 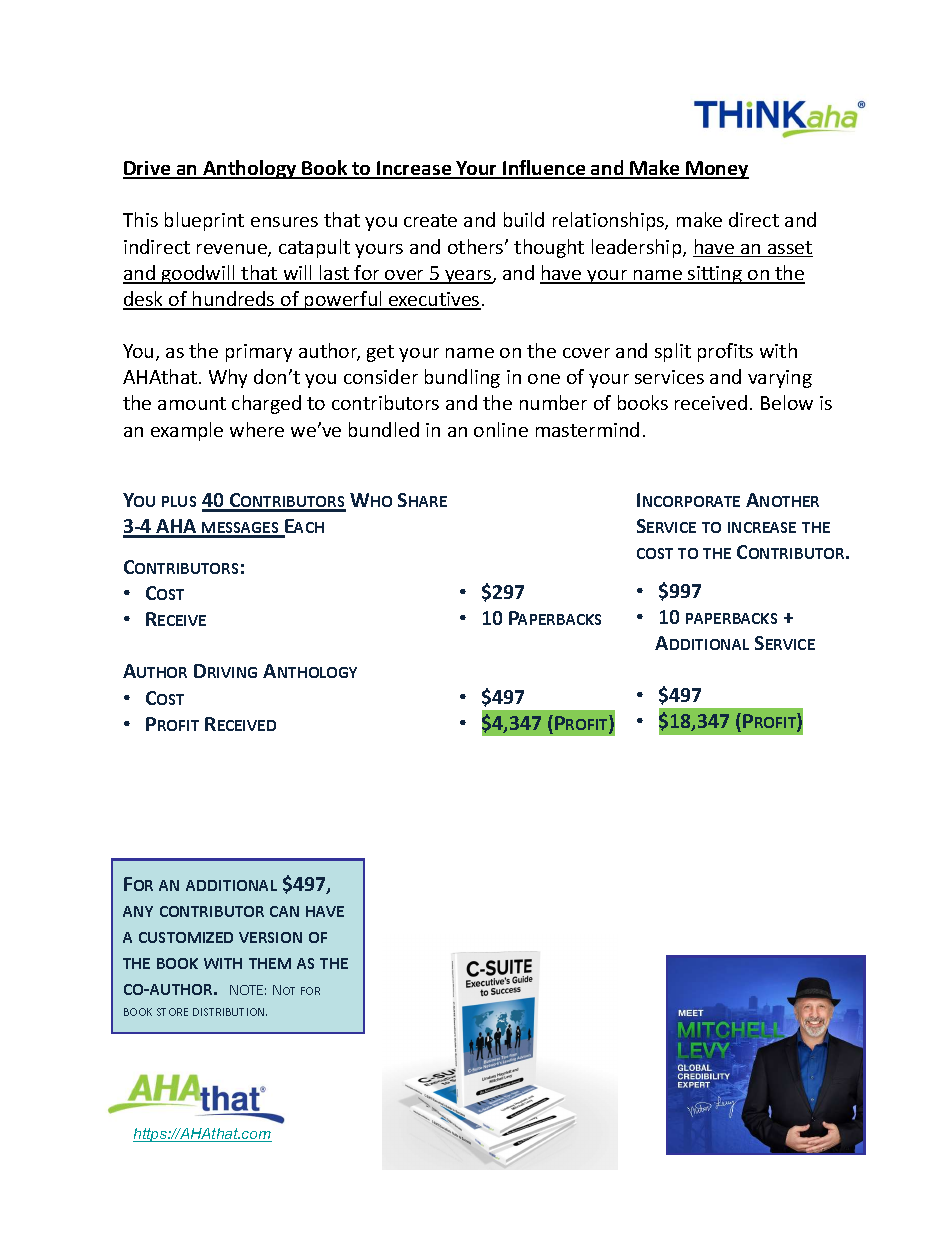 I want to click on DISTRIBUTION, so click(x=230, y=1012).
